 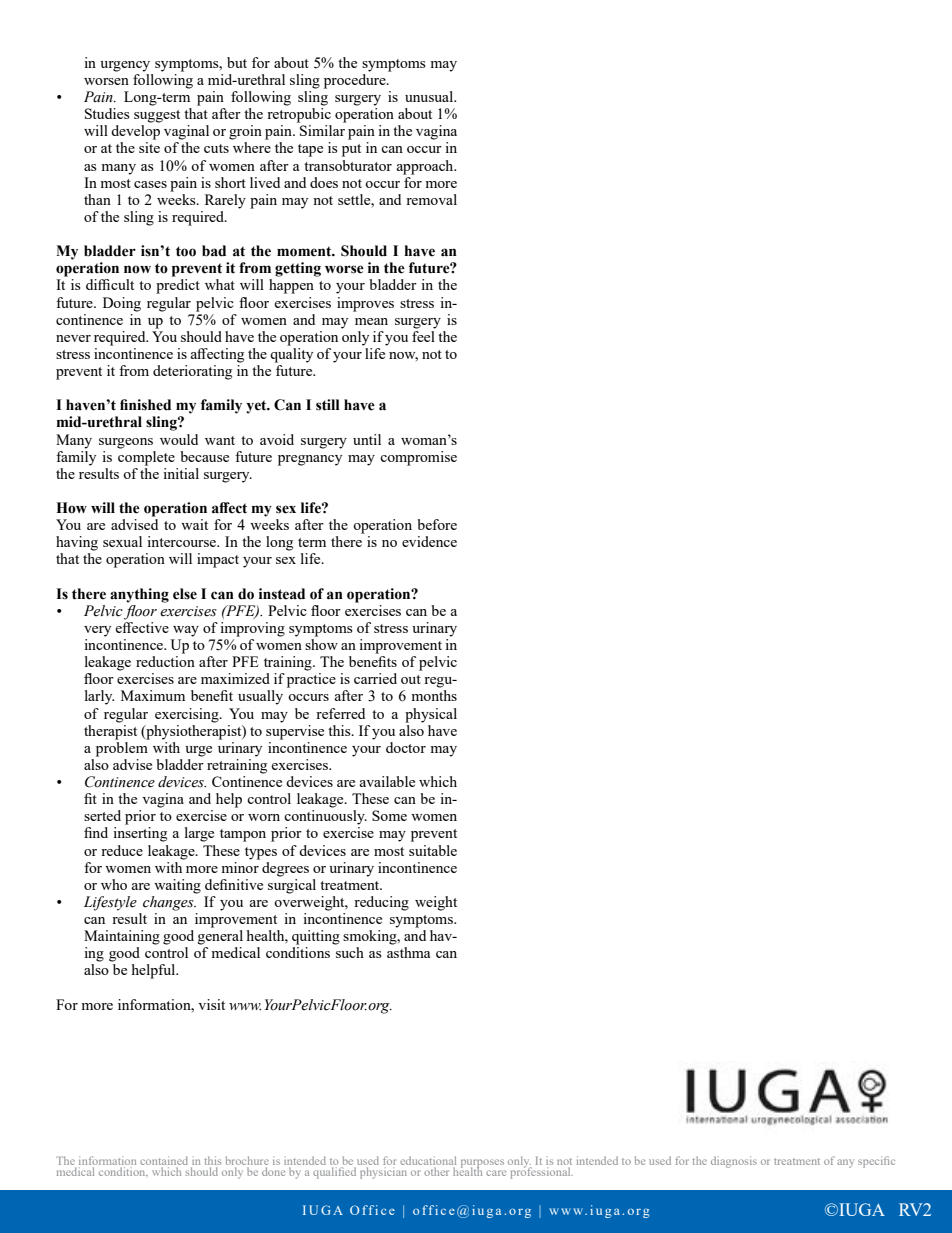 What do you see at coordinates (418, 458) in the page?
I see `compromise` at bounding box center [418, 458].
